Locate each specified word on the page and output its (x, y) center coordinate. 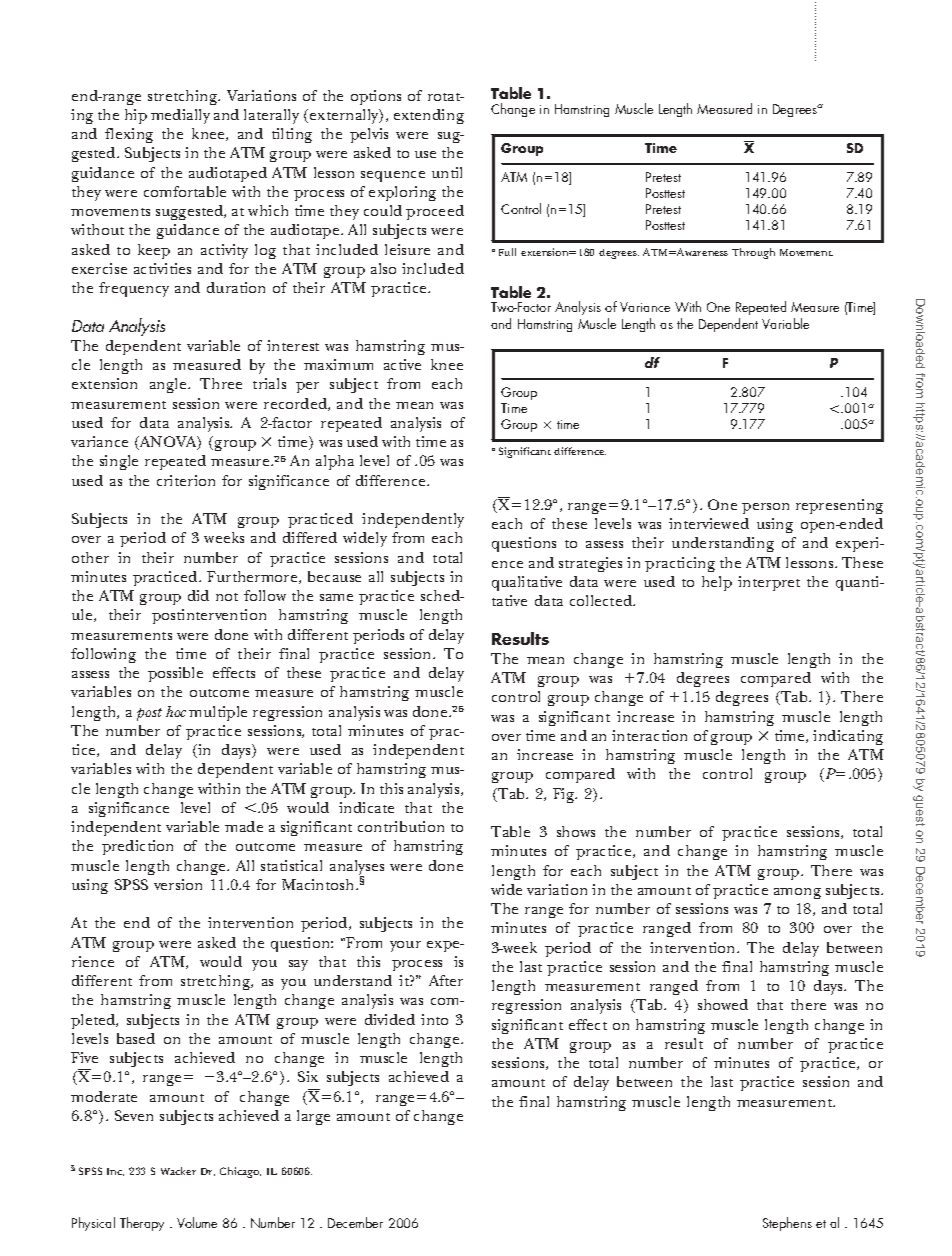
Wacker (178, 1171)
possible (175, 674)
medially (180, 116)
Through (753, 253)
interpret (769, 583)
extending (429, 116)
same (336, 597)
